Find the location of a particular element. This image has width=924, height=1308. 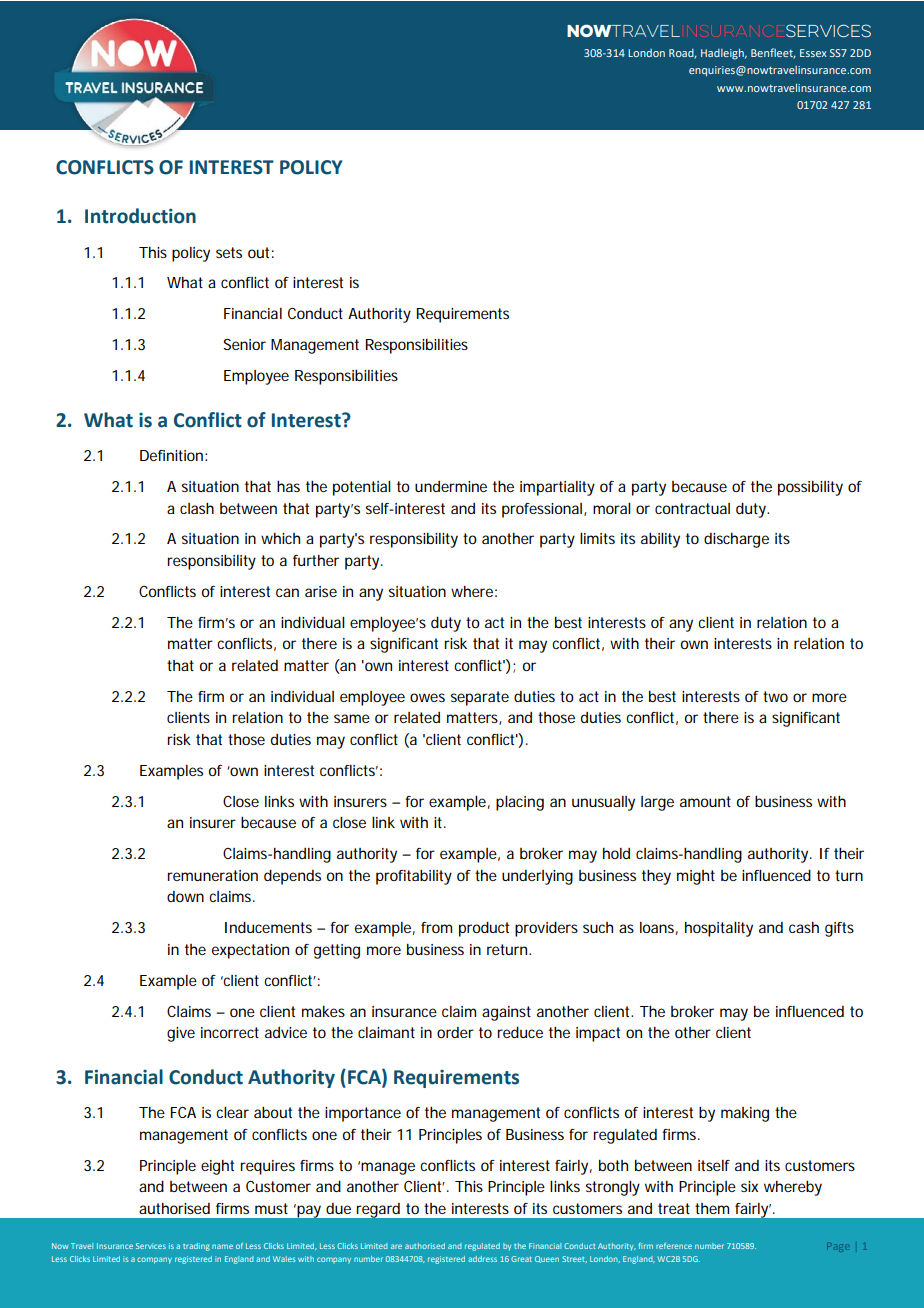

sets is located at coordinates (229, 252).
